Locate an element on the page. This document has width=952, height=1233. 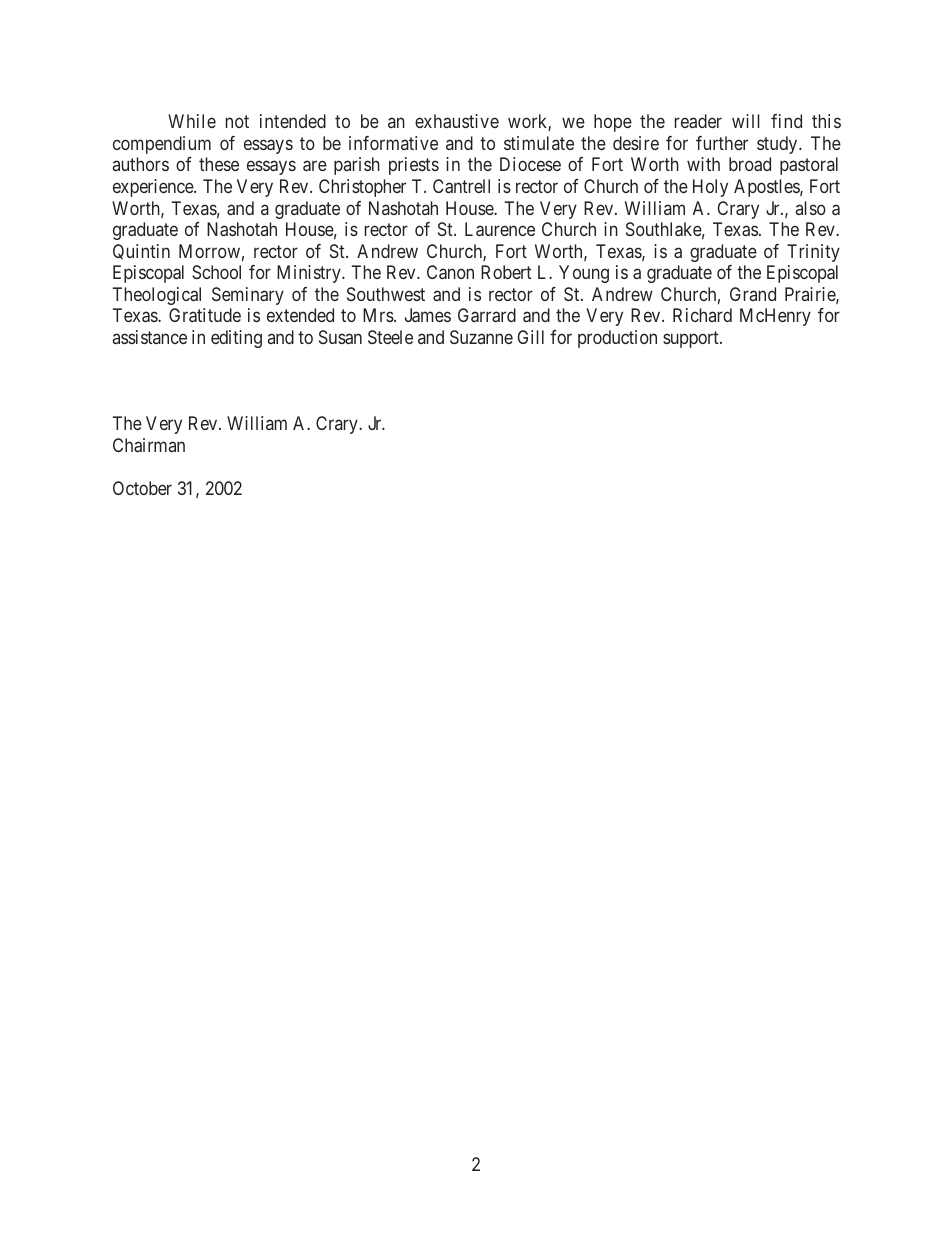
Grand is located at coordinates (753, 294).
